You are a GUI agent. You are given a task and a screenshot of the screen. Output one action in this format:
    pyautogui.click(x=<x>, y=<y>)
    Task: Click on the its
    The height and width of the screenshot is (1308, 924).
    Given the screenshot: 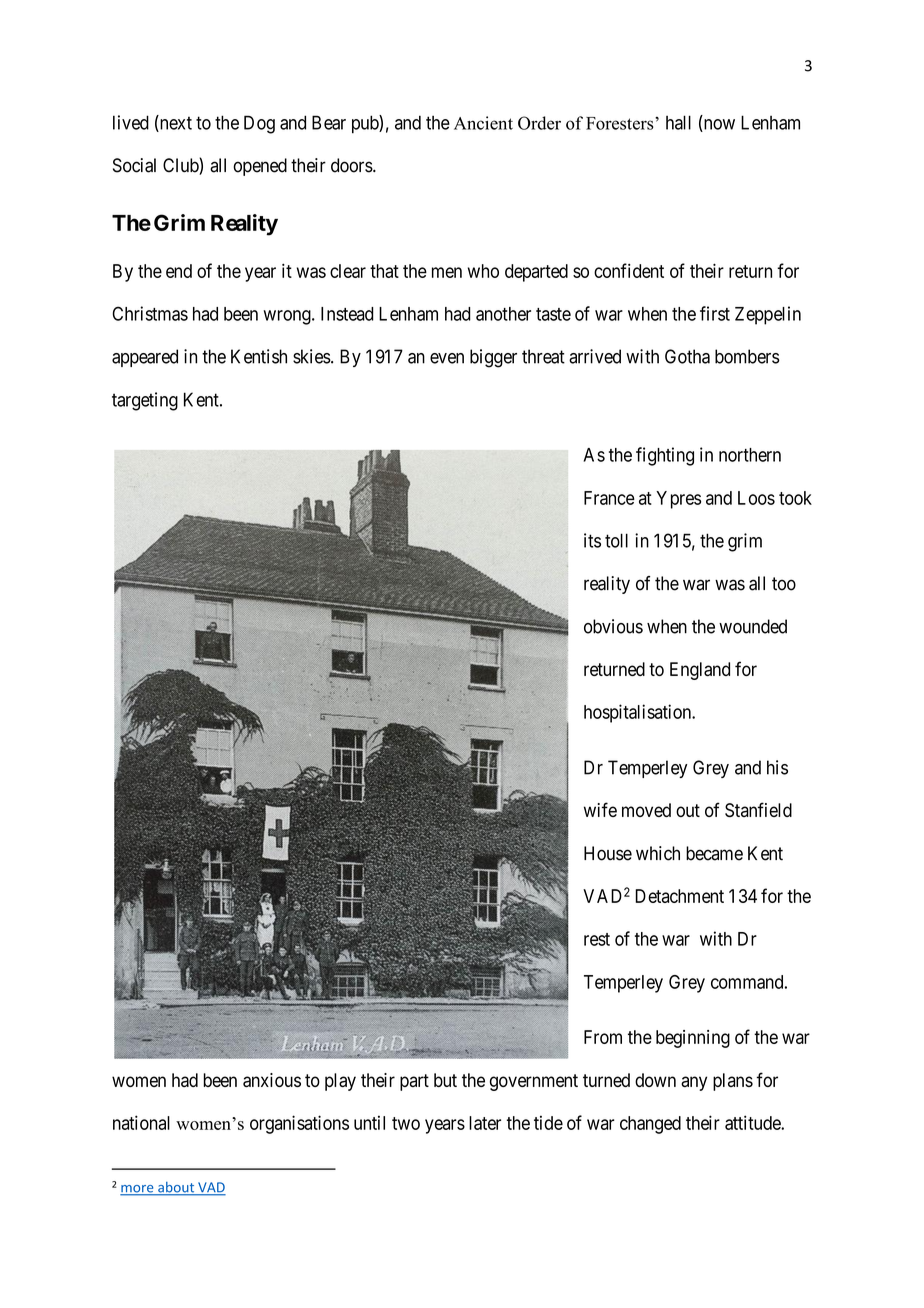 What is the action you would take?
    pyautogui.click(x=592, y=540)
